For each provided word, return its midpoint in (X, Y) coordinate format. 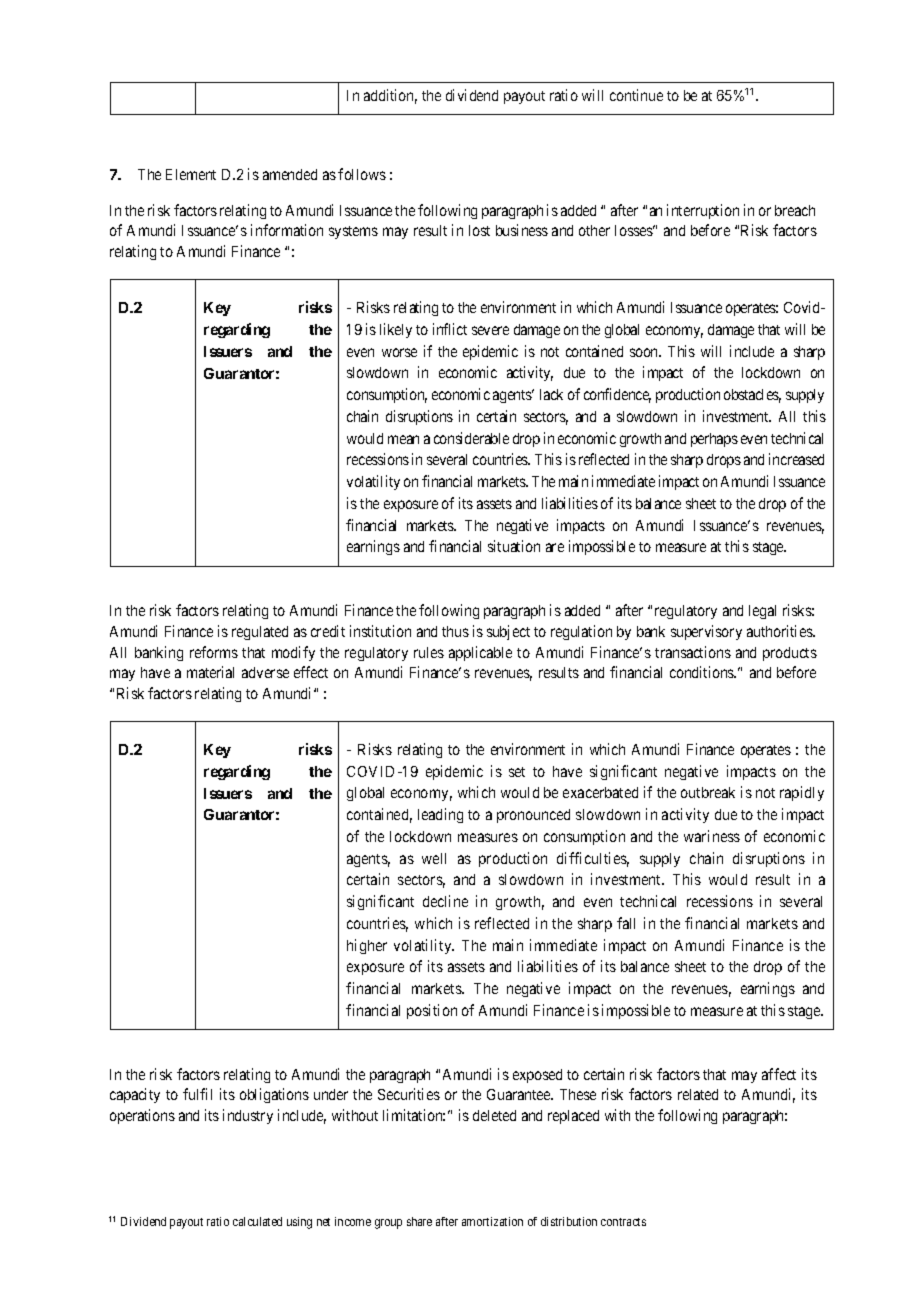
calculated (257, 1221)
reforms (214, 652)
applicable (480, 653)
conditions (703, 672)
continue (636, 95)
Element (191, 174)
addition (390, 96)
